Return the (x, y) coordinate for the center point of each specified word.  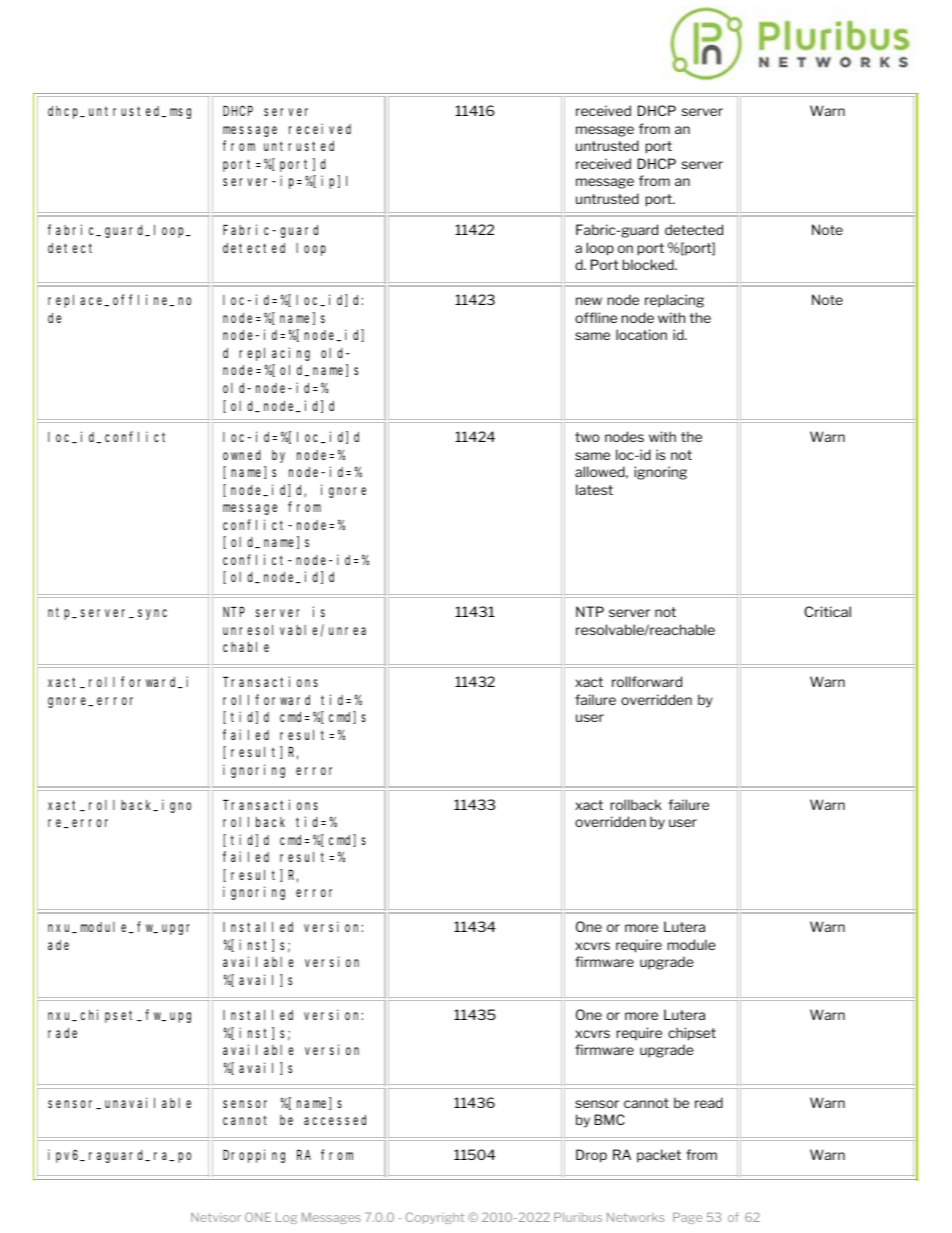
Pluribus (578, 1217)
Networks (636, 1217)
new (589, 301)
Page (687, 1218)
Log (286, 1218)
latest (594, 489)
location (641, 334)
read (709, 1102)
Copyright (435, 1218)
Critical (827, 611)
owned (242, 455)
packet (659, 1156)
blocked (649, 264)
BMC (610, 1119)
